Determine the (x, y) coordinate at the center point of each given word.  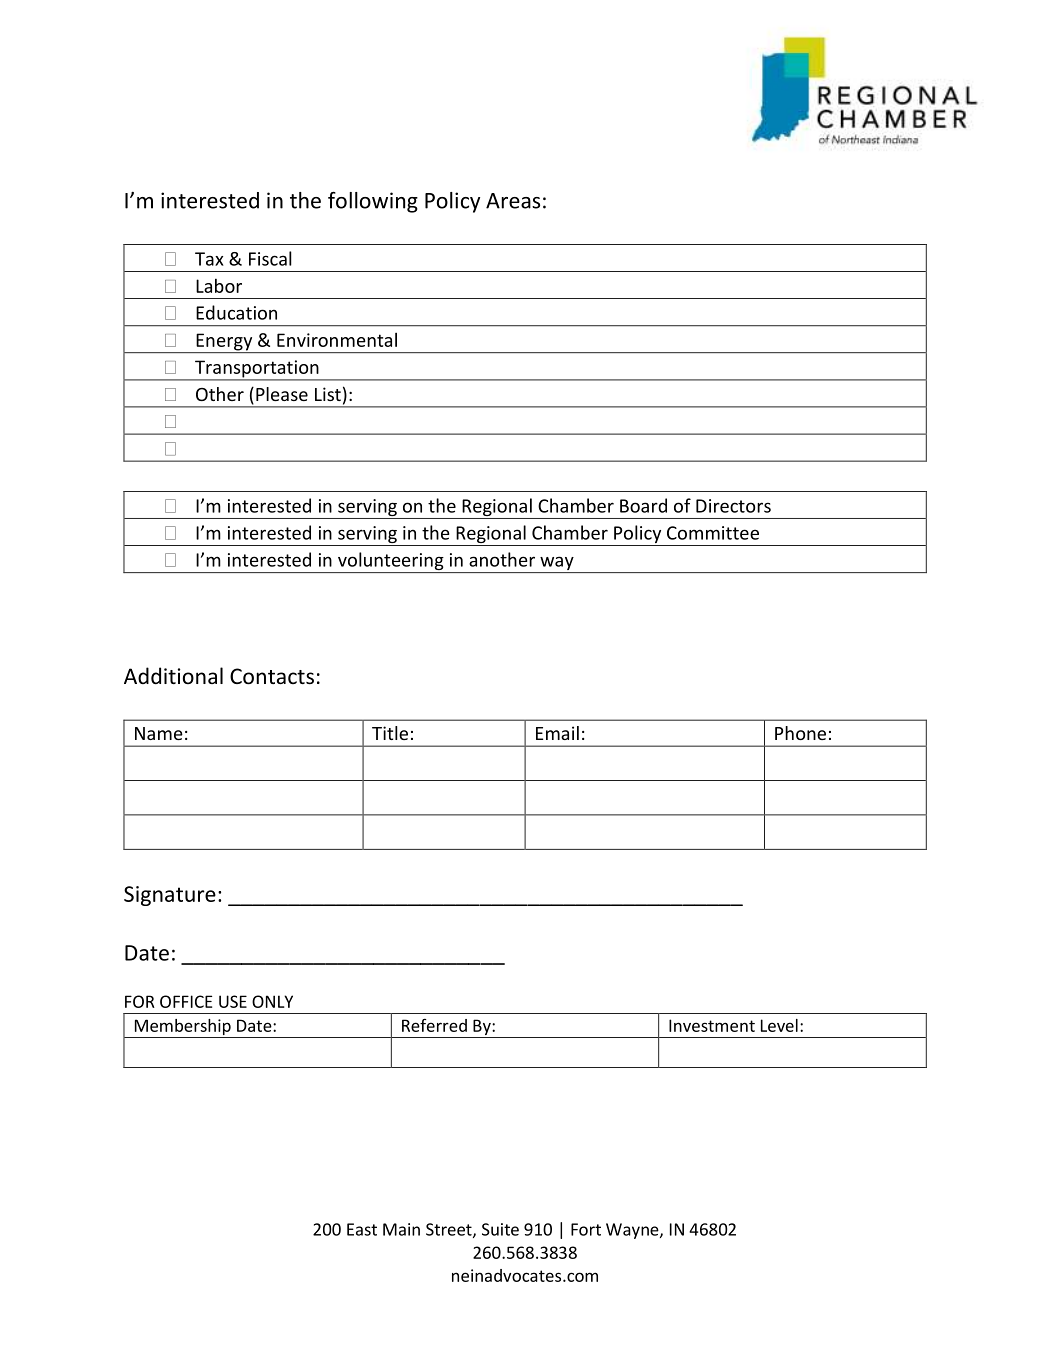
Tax (209, 259)
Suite (500, 1229)
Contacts (272, 676)
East (362, 1229)
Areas (513, 201)
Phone (800, 733)
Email (557, 733)
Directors (733, 506)
